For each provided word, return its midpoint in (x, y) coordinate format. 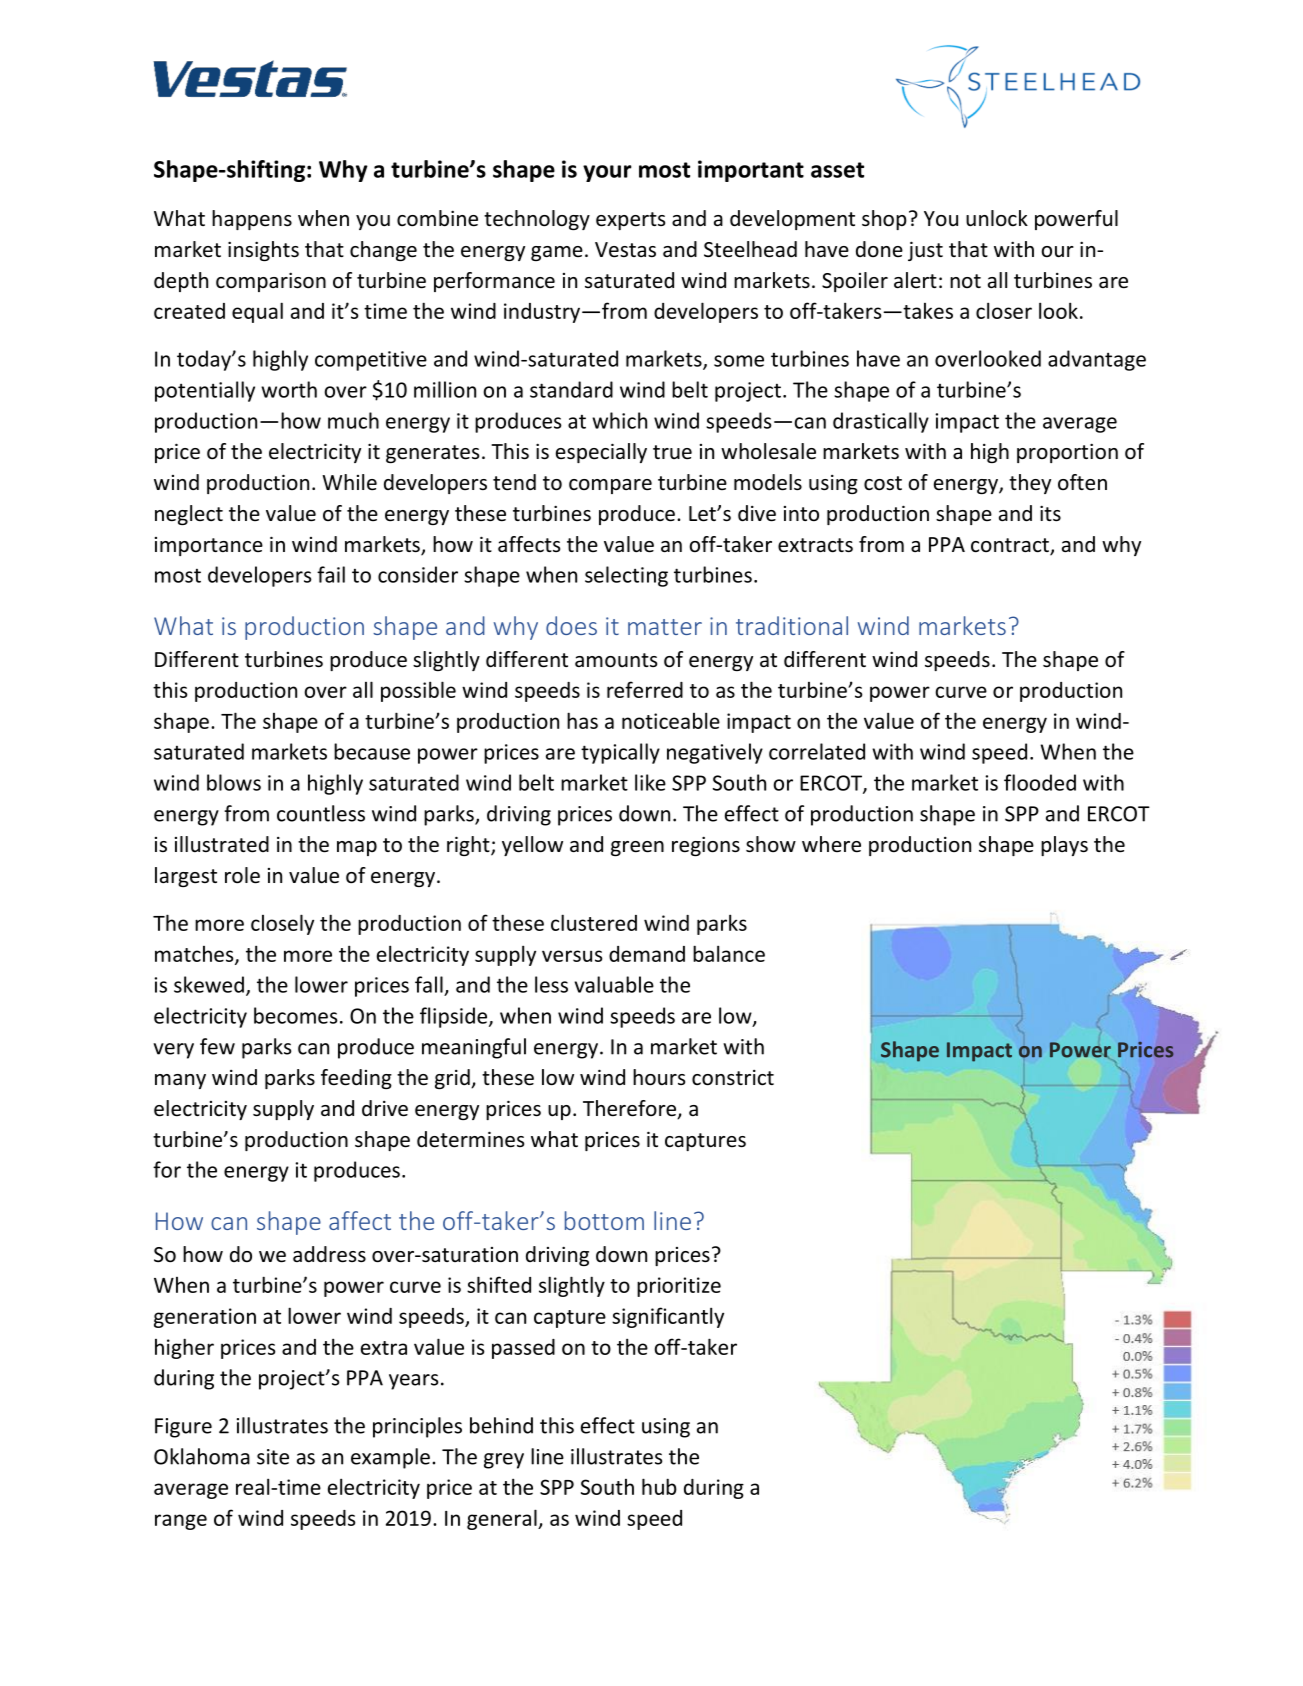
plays (1064, 846)
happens (252, 220)
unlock (997, 218)
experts (630, 221)
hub (659, 1486)
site (273, 1457)
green (637, 848)
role (242, 875)
